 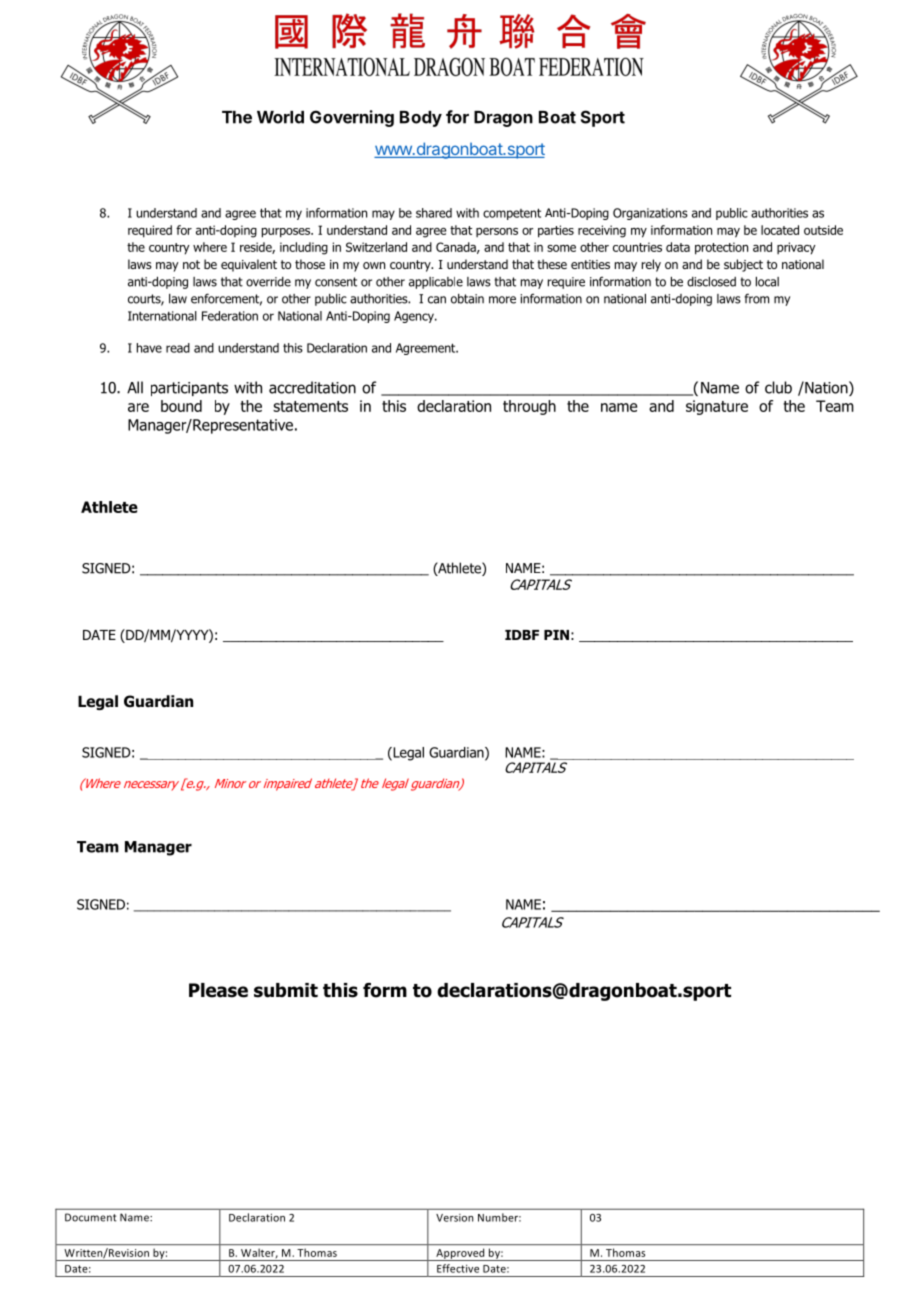 I want to click on signature, so click(x=717, y=407).
